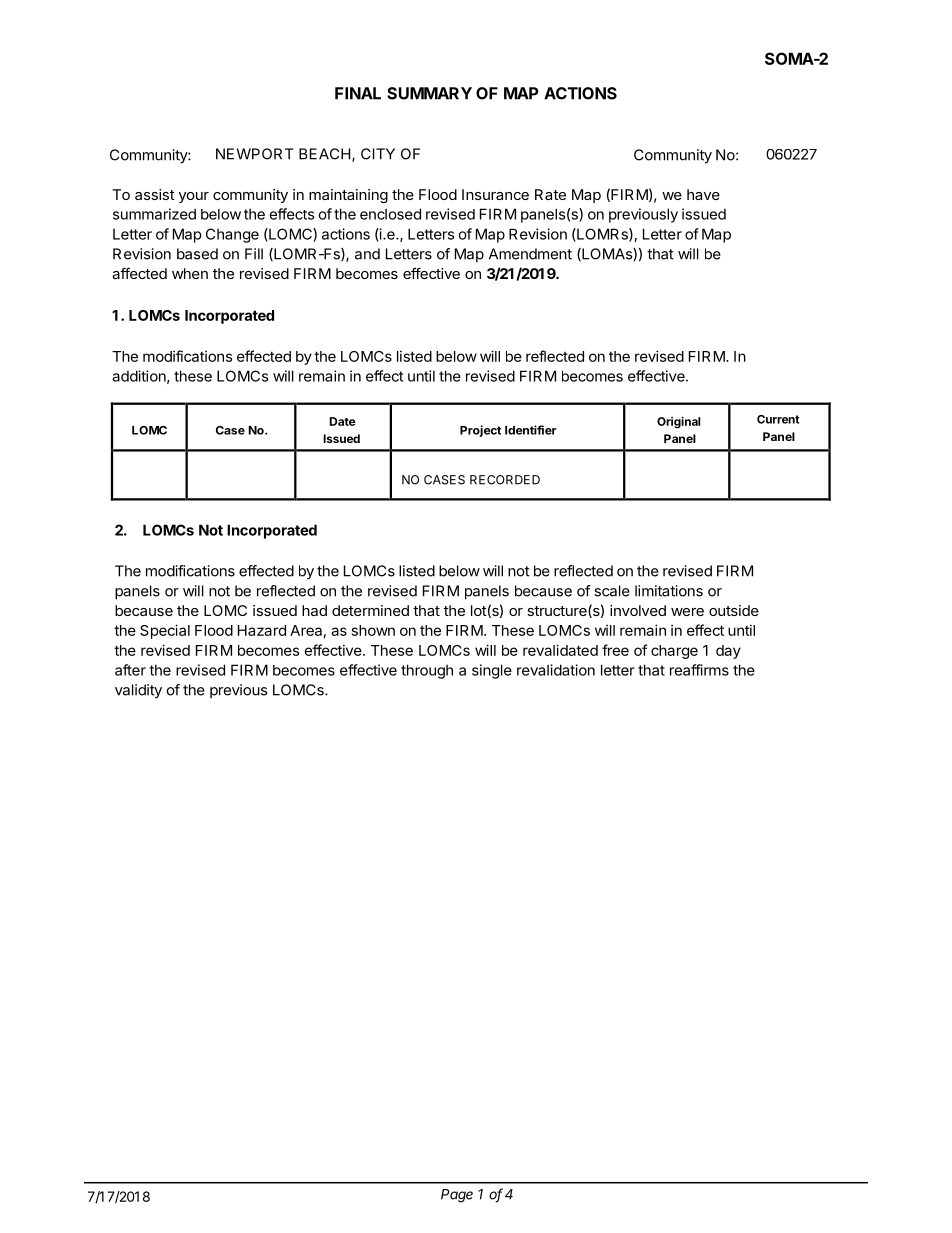 The width and height of the image is (952, 1233). I want to click on free, so click(615, 650).
